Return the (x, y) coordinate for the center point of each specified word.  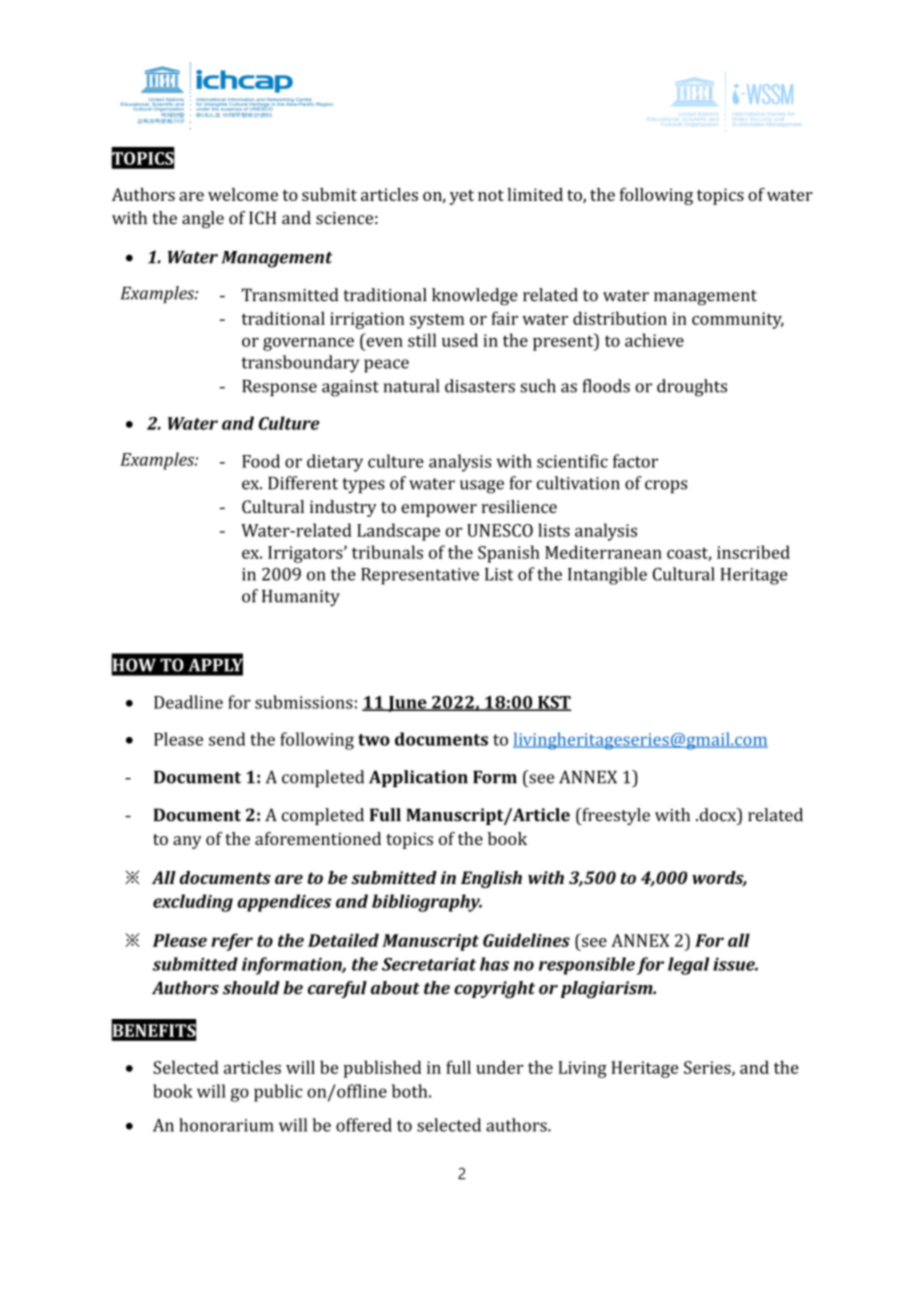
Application (418, 778)
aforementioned (318, 838)
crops (666, 486)
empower (439, 510)
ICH (262, 218)
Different (303, 483)
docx (717, 815)
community (738, 320)
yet (462, 197)
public (278, 1093)
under (499, 1067)
